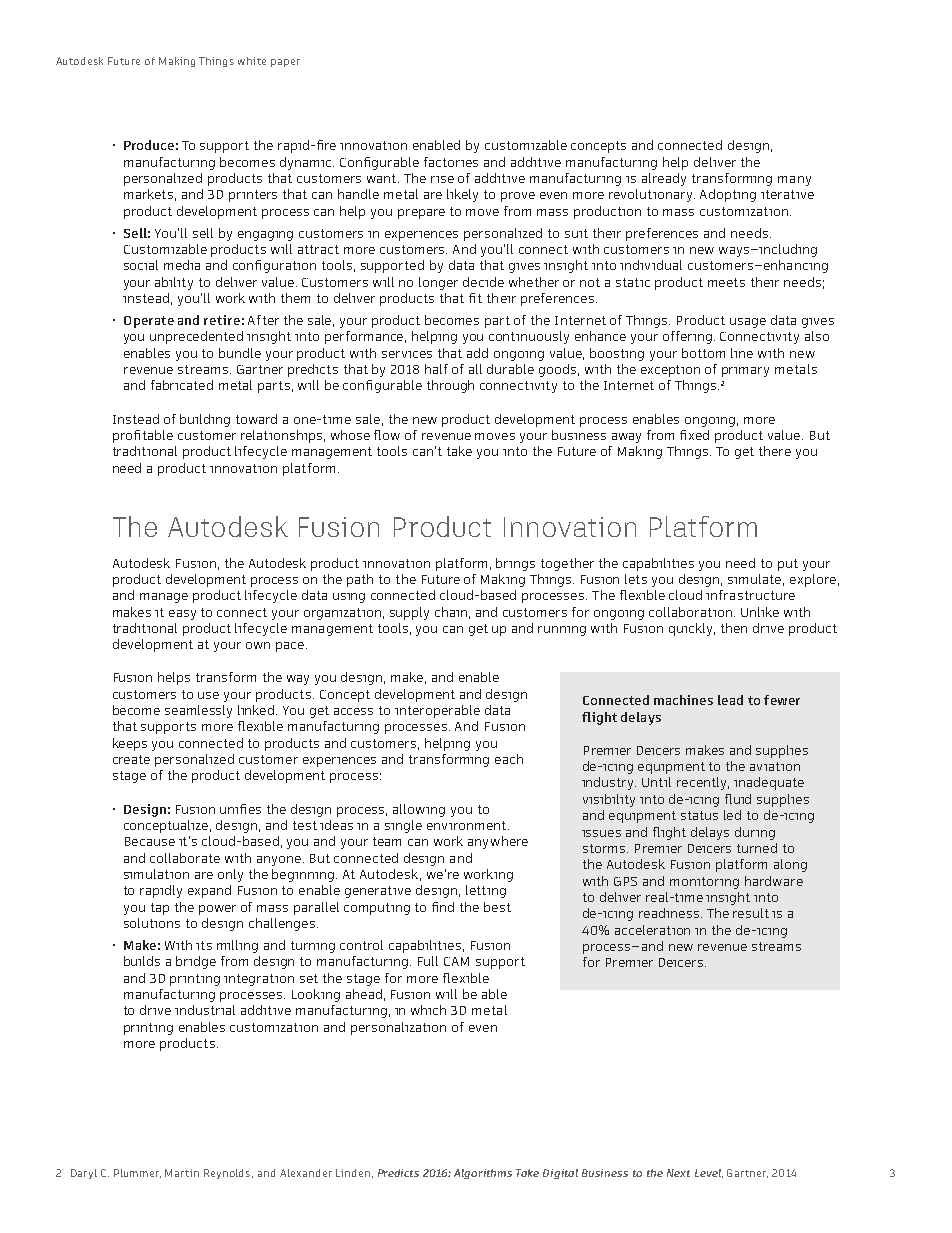 This document has width=952, height=1233. I want to click on Algorithms, so click(483, 1174).
